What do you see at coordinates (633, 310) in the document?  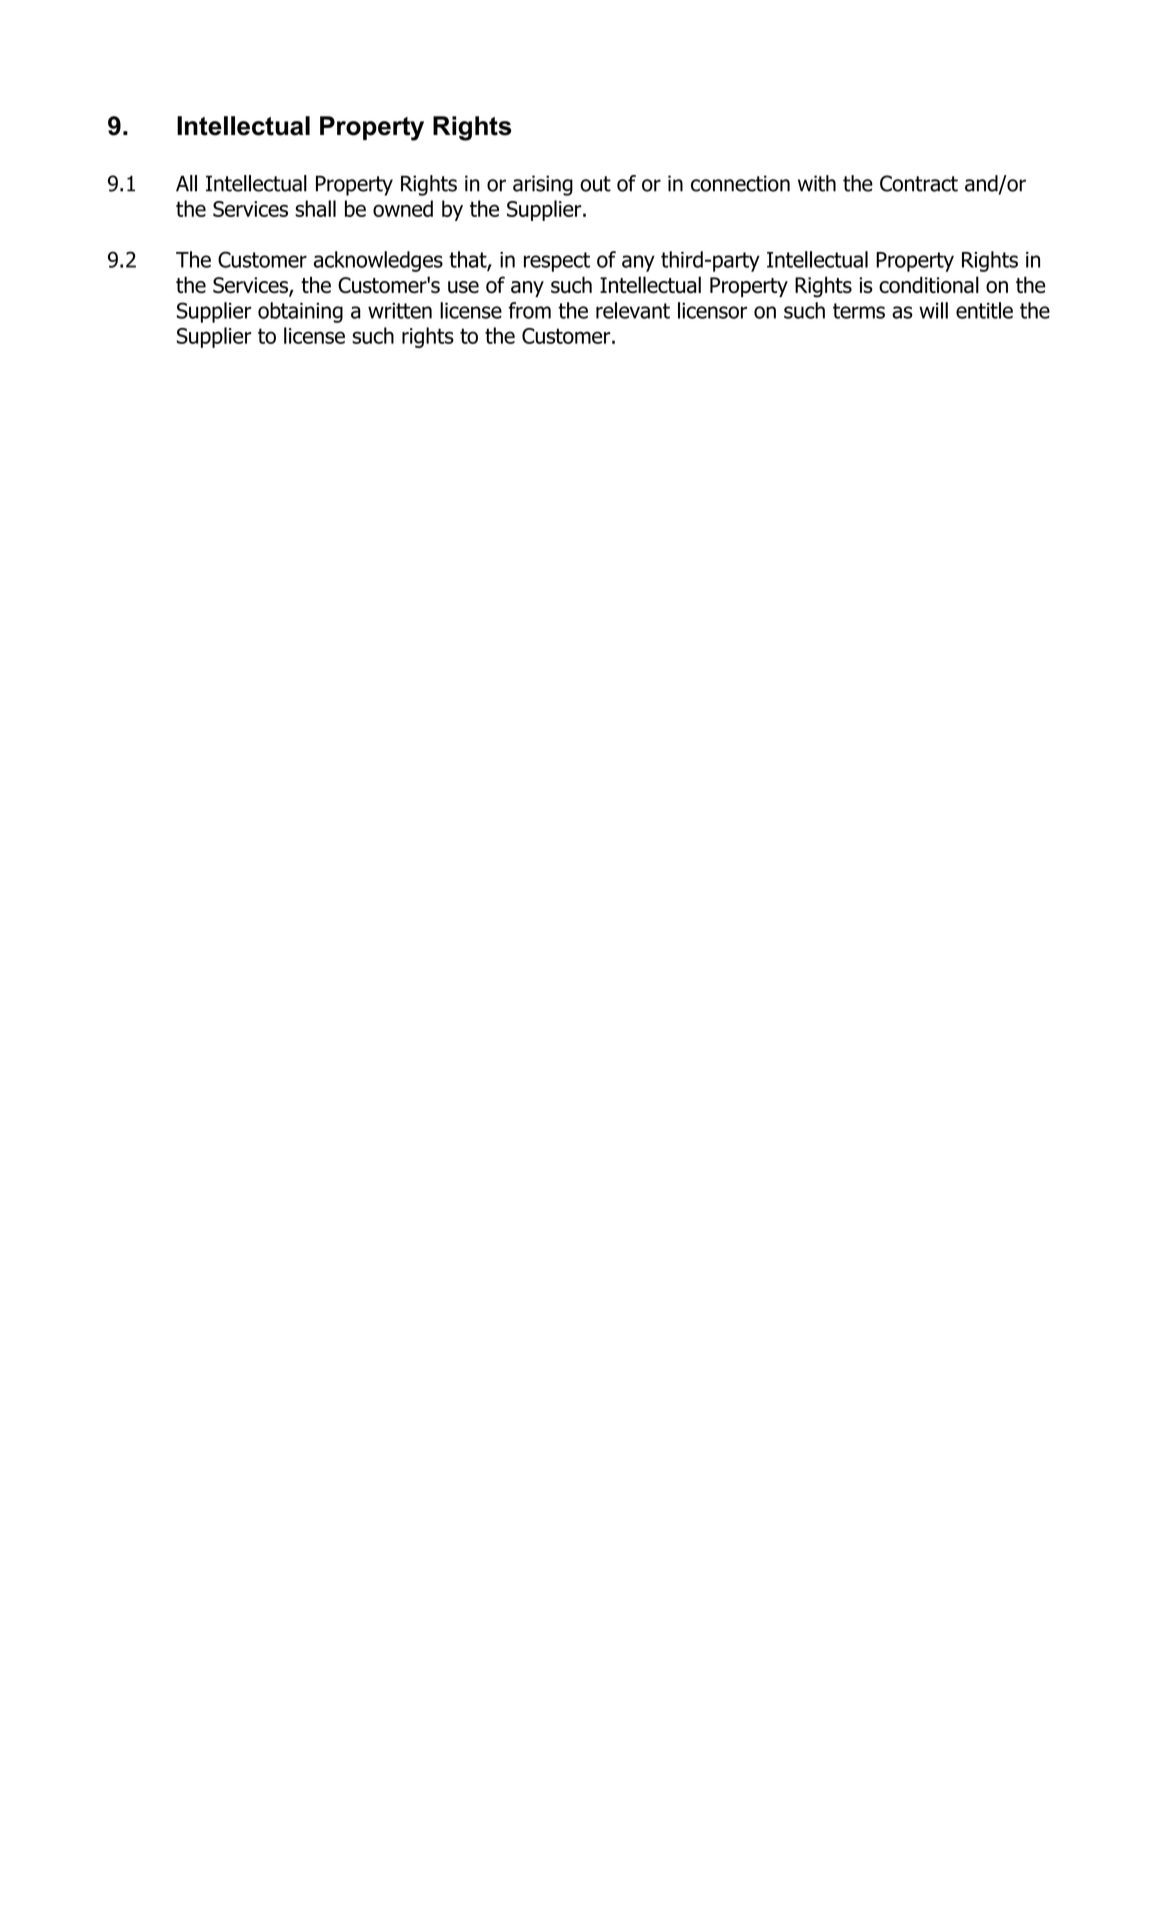 I see `relevant` at bounding box center [633, 310].
